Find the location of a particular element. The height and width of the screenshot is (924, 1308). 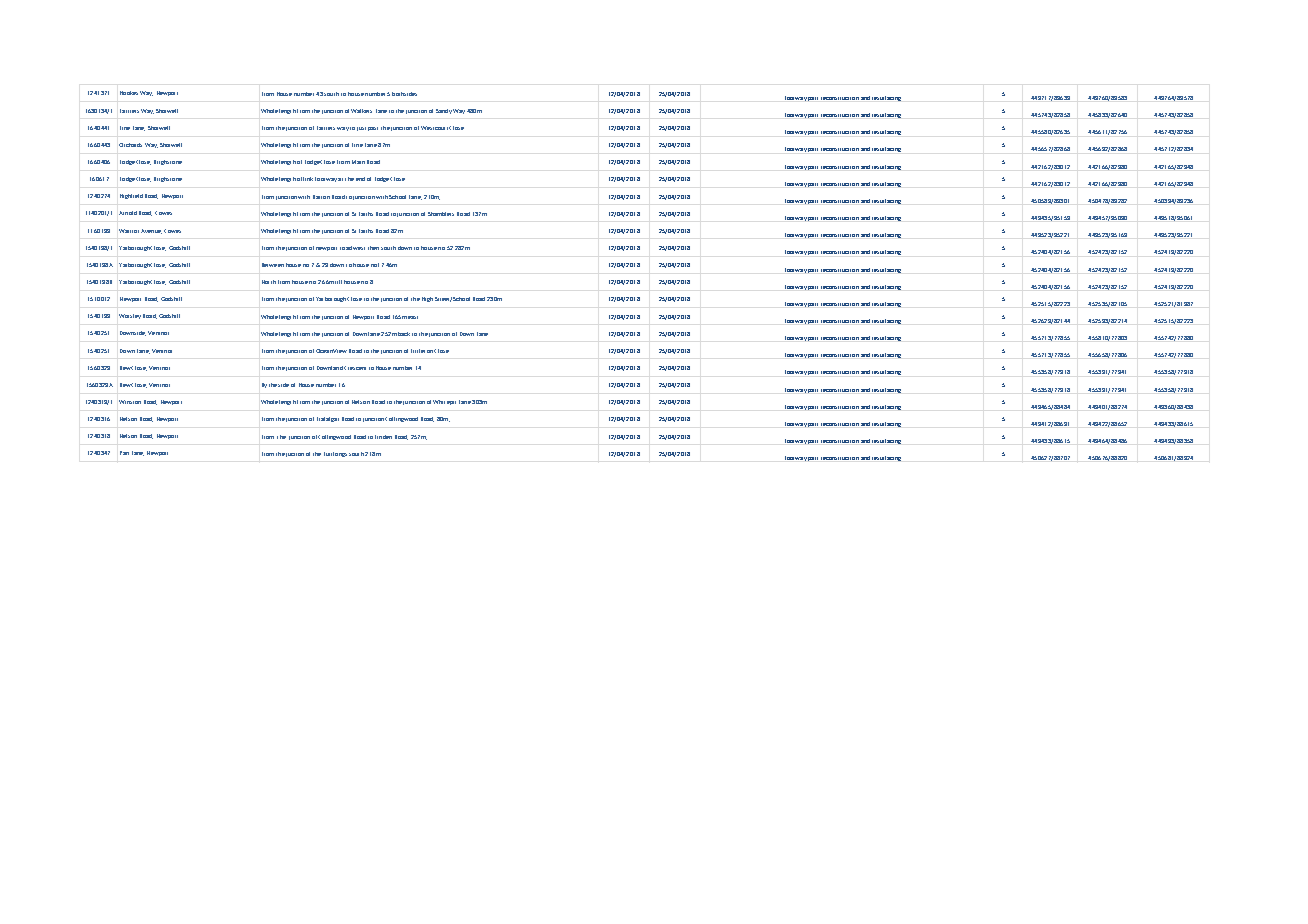

past is located at coordinates (373, 129).
